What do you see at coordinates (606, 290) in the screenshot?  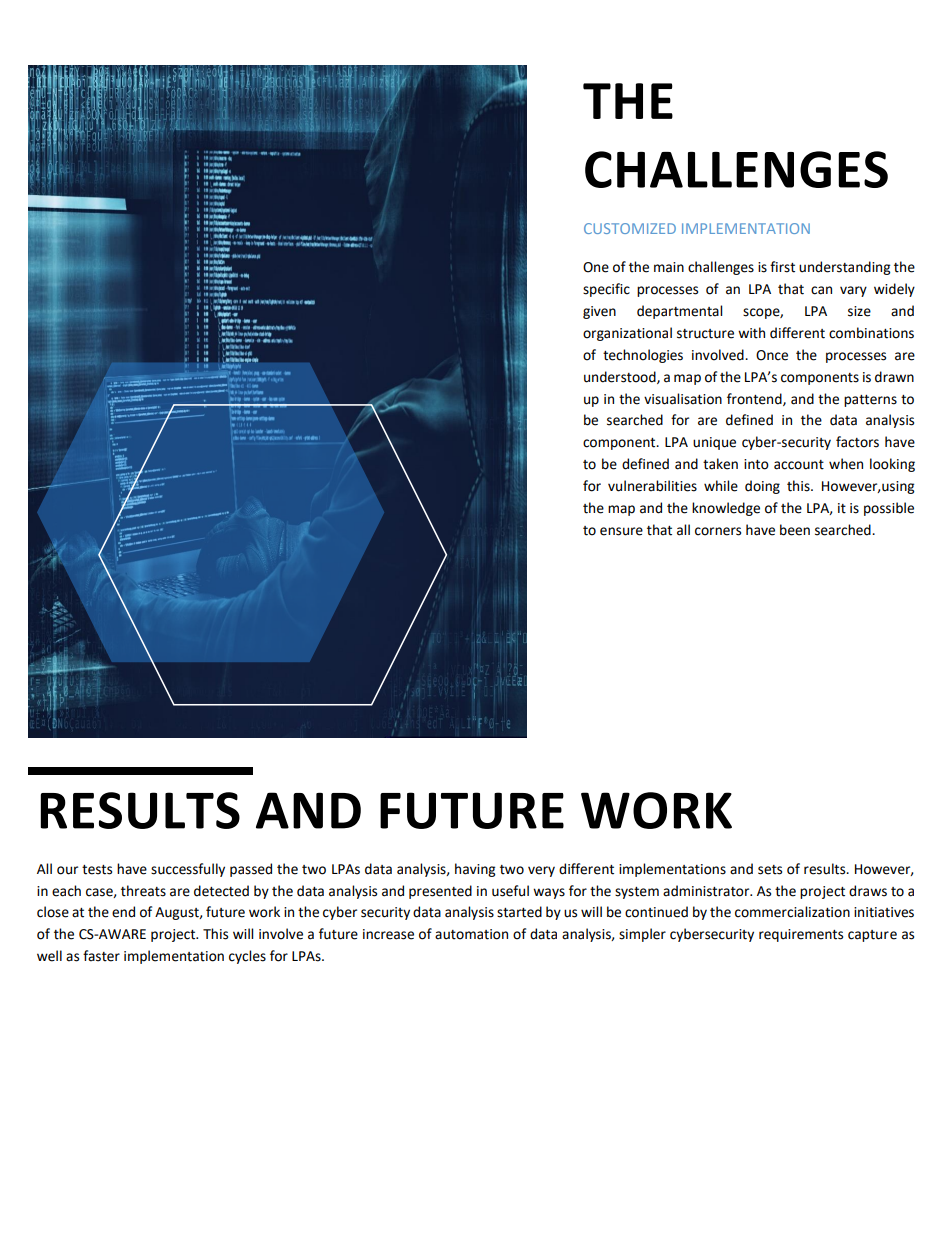 I see `specific` at bounding box center [606, 290].
